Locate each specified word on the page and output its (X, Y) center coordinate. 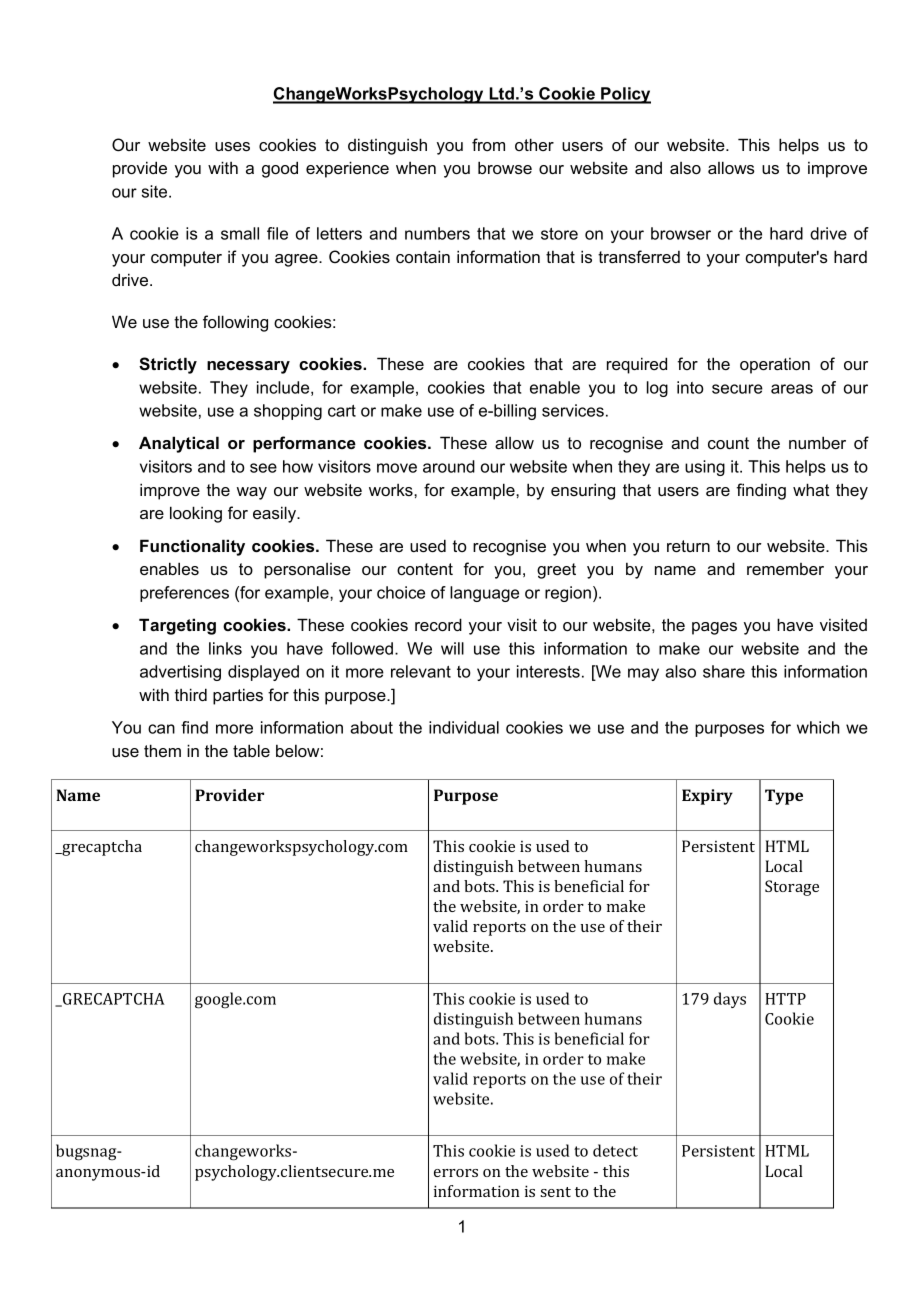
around (449, 466)
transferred (639, 256)
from (488, 144)
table (251, 750)
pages (714, 628)
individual (464, 727)
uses (232, 146)
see (263, 468)
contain (423, 256)
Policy (625, 95)
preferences (184, 594)
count (728, 443)
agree (297, 260)
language (484, 594)
